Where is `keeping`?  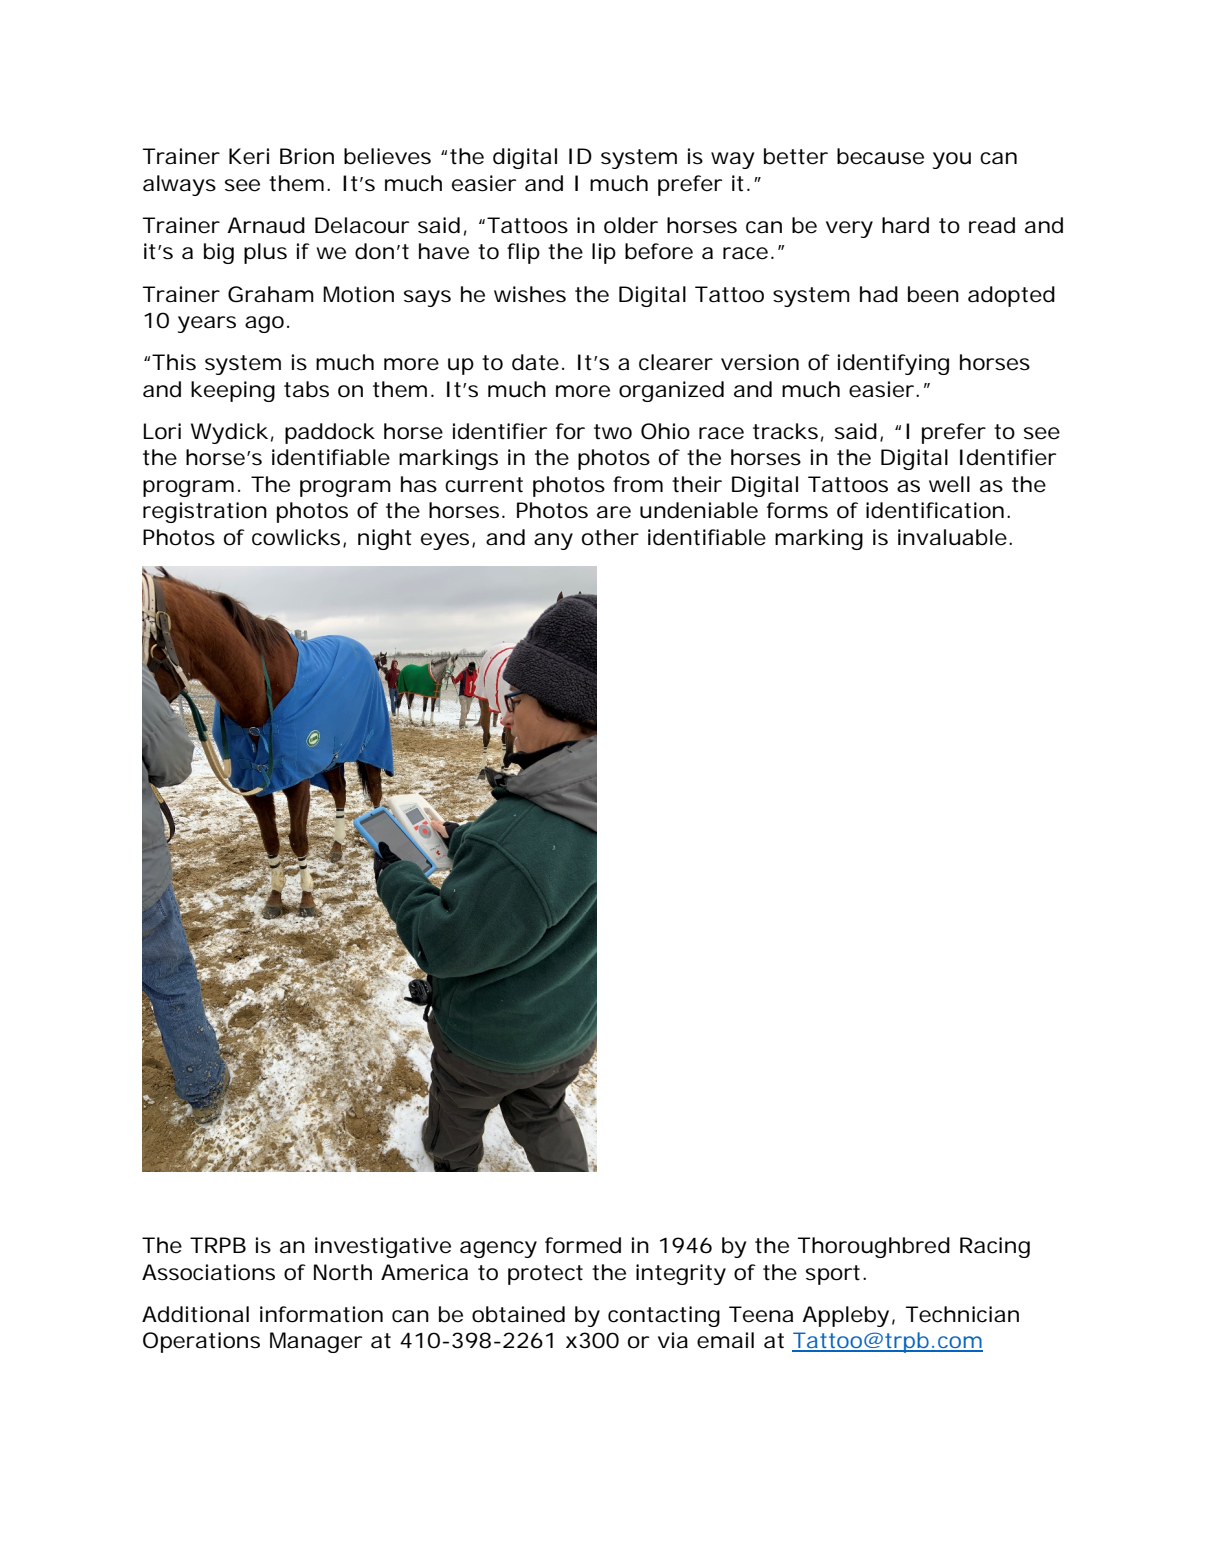
keeping is located at coordinates (233, 391).
